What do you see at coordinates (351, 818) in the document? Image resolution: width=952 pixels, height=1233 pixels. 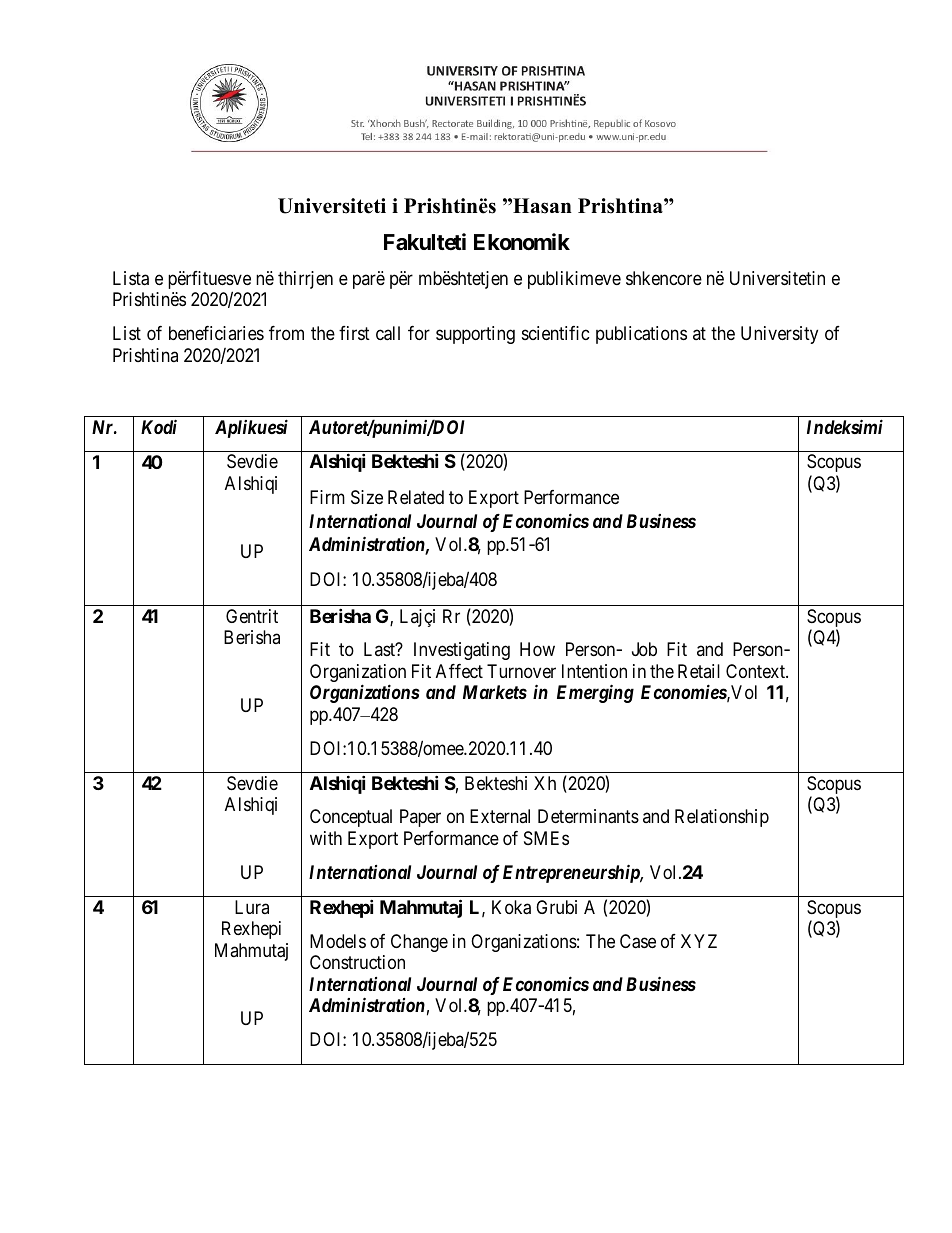 I see `Conceptual` at bounding box center [351, 818].
